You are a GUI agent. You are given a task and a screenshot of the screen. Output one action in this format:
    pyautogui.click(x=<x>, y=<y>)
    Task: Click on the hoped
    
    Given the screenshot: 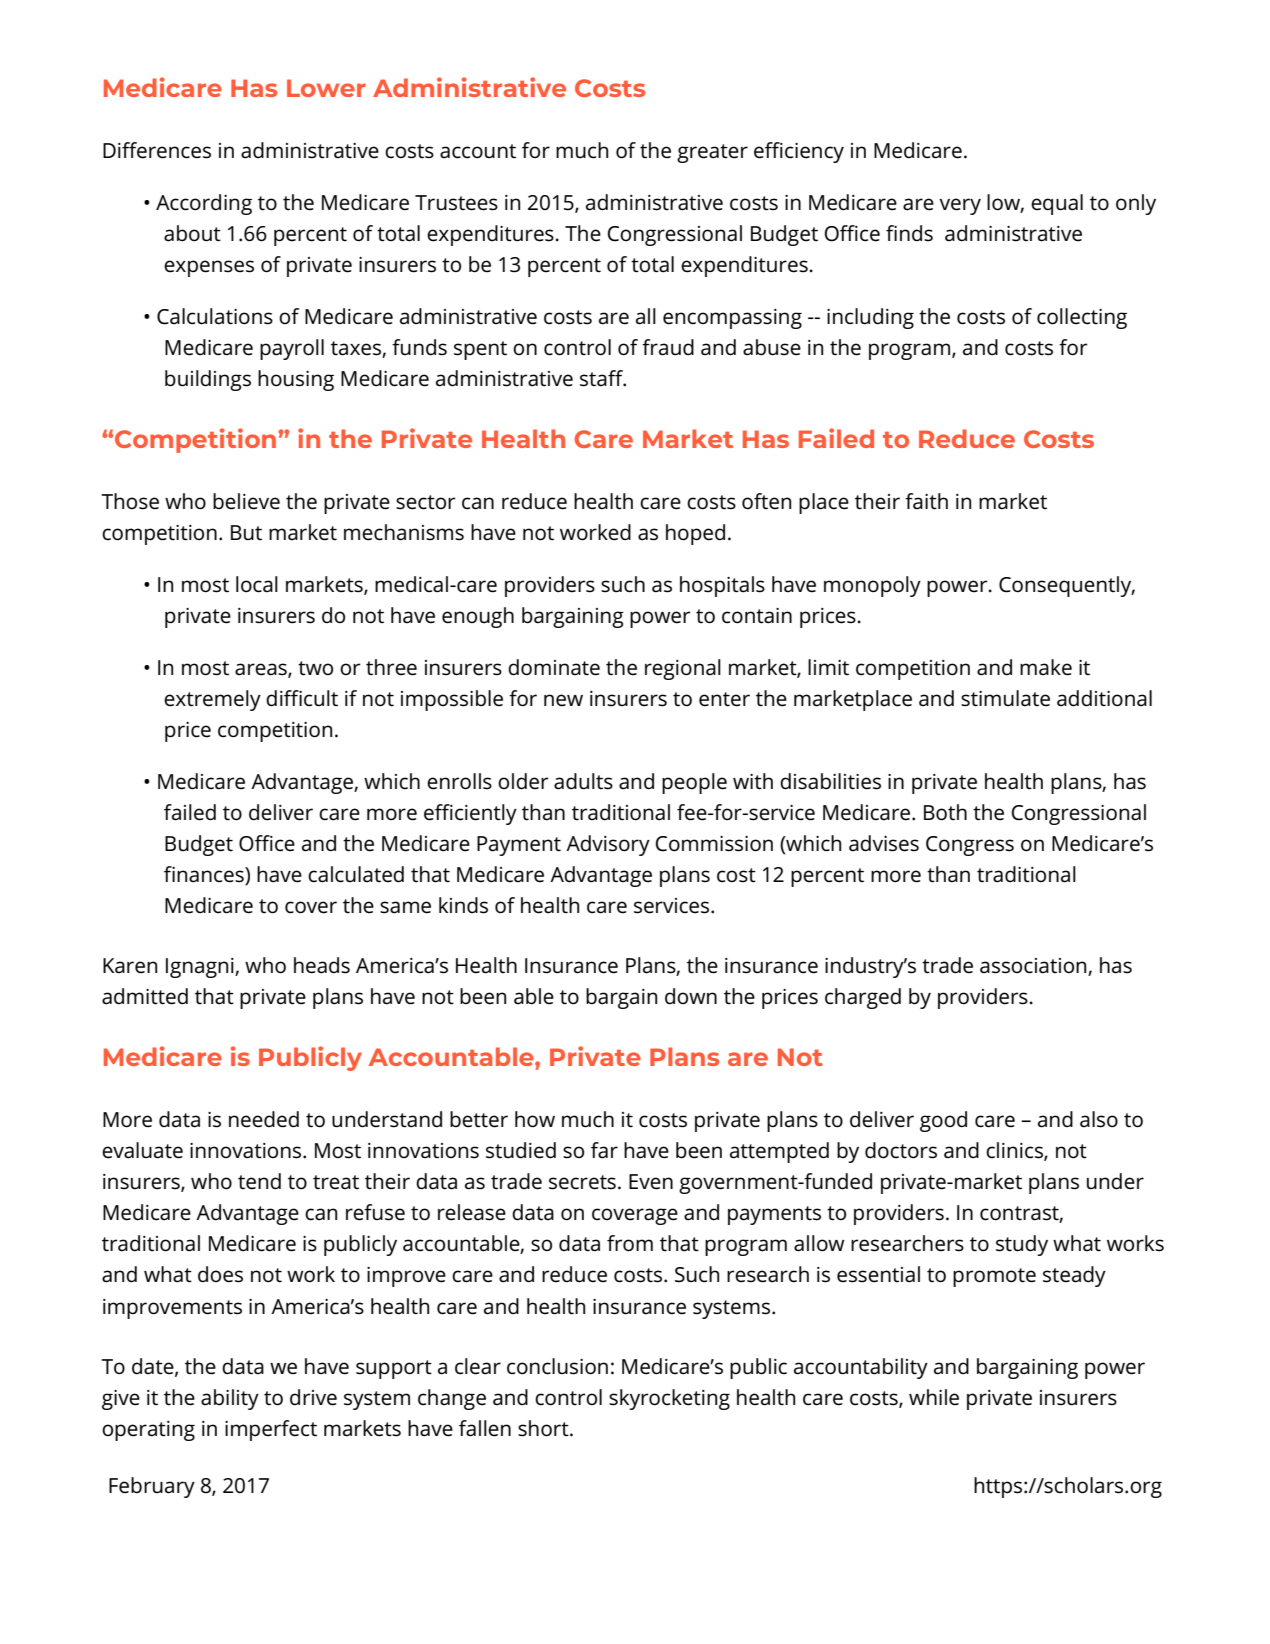 What is the action you would take?
    pyautogui.click(x=695, y=534)
